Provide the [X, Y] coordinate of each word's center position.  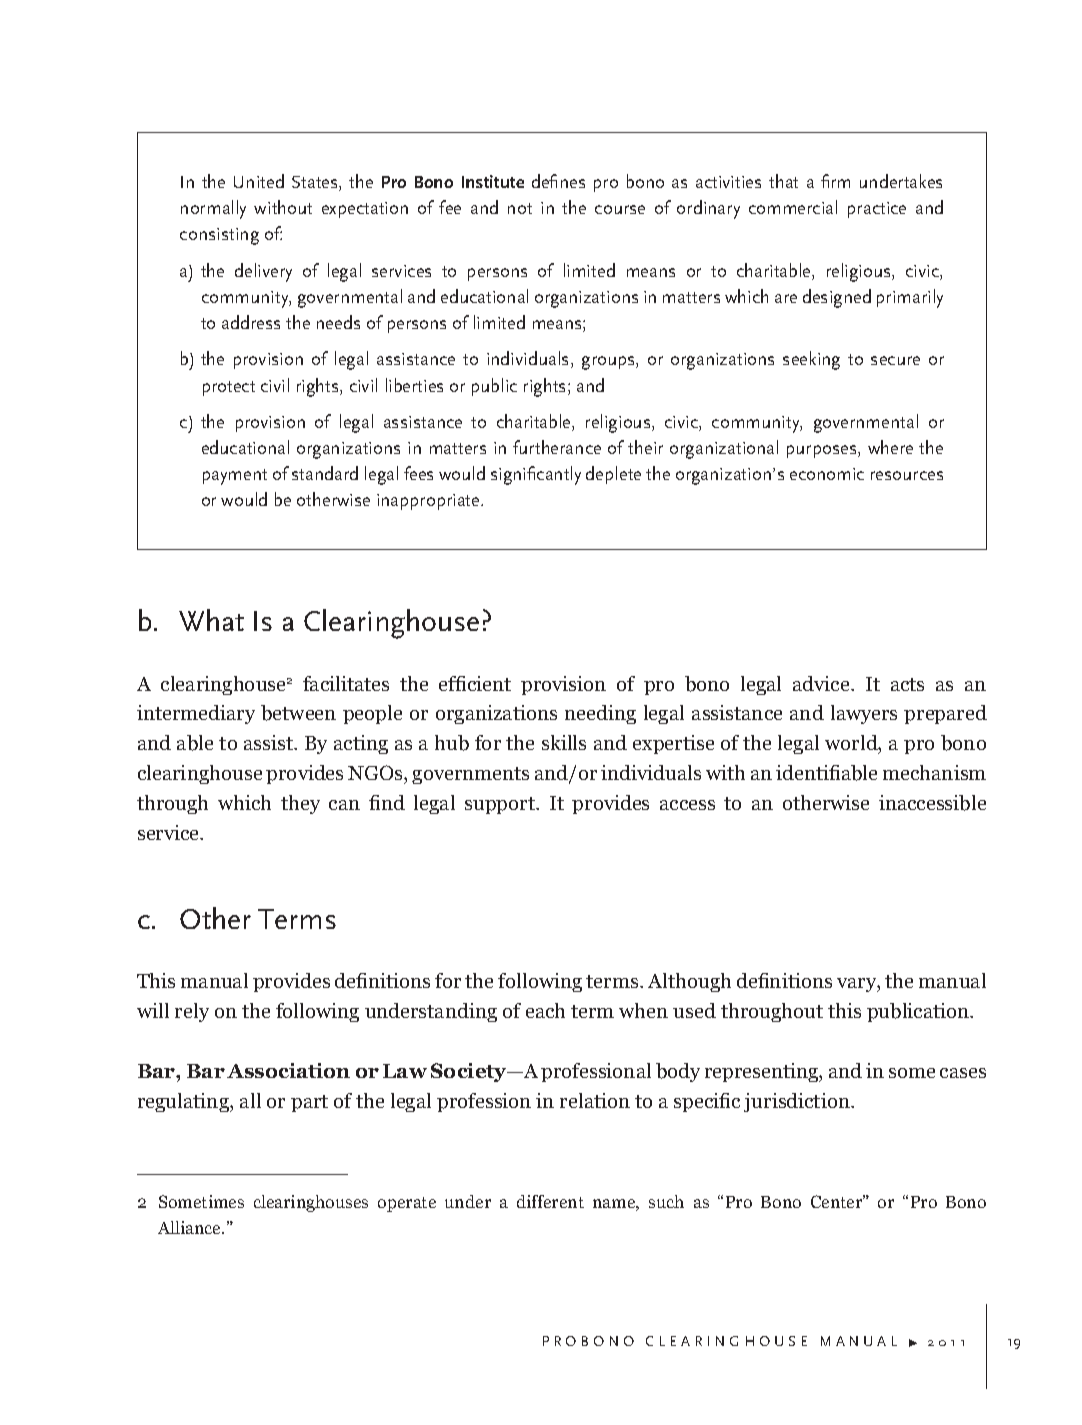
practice [877, 210]
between [298, 713]
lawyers [864, 714]
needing [600, 714]
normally [213, 209]
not [520, 208]
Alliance [191, 1227]
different [550, 1201]
